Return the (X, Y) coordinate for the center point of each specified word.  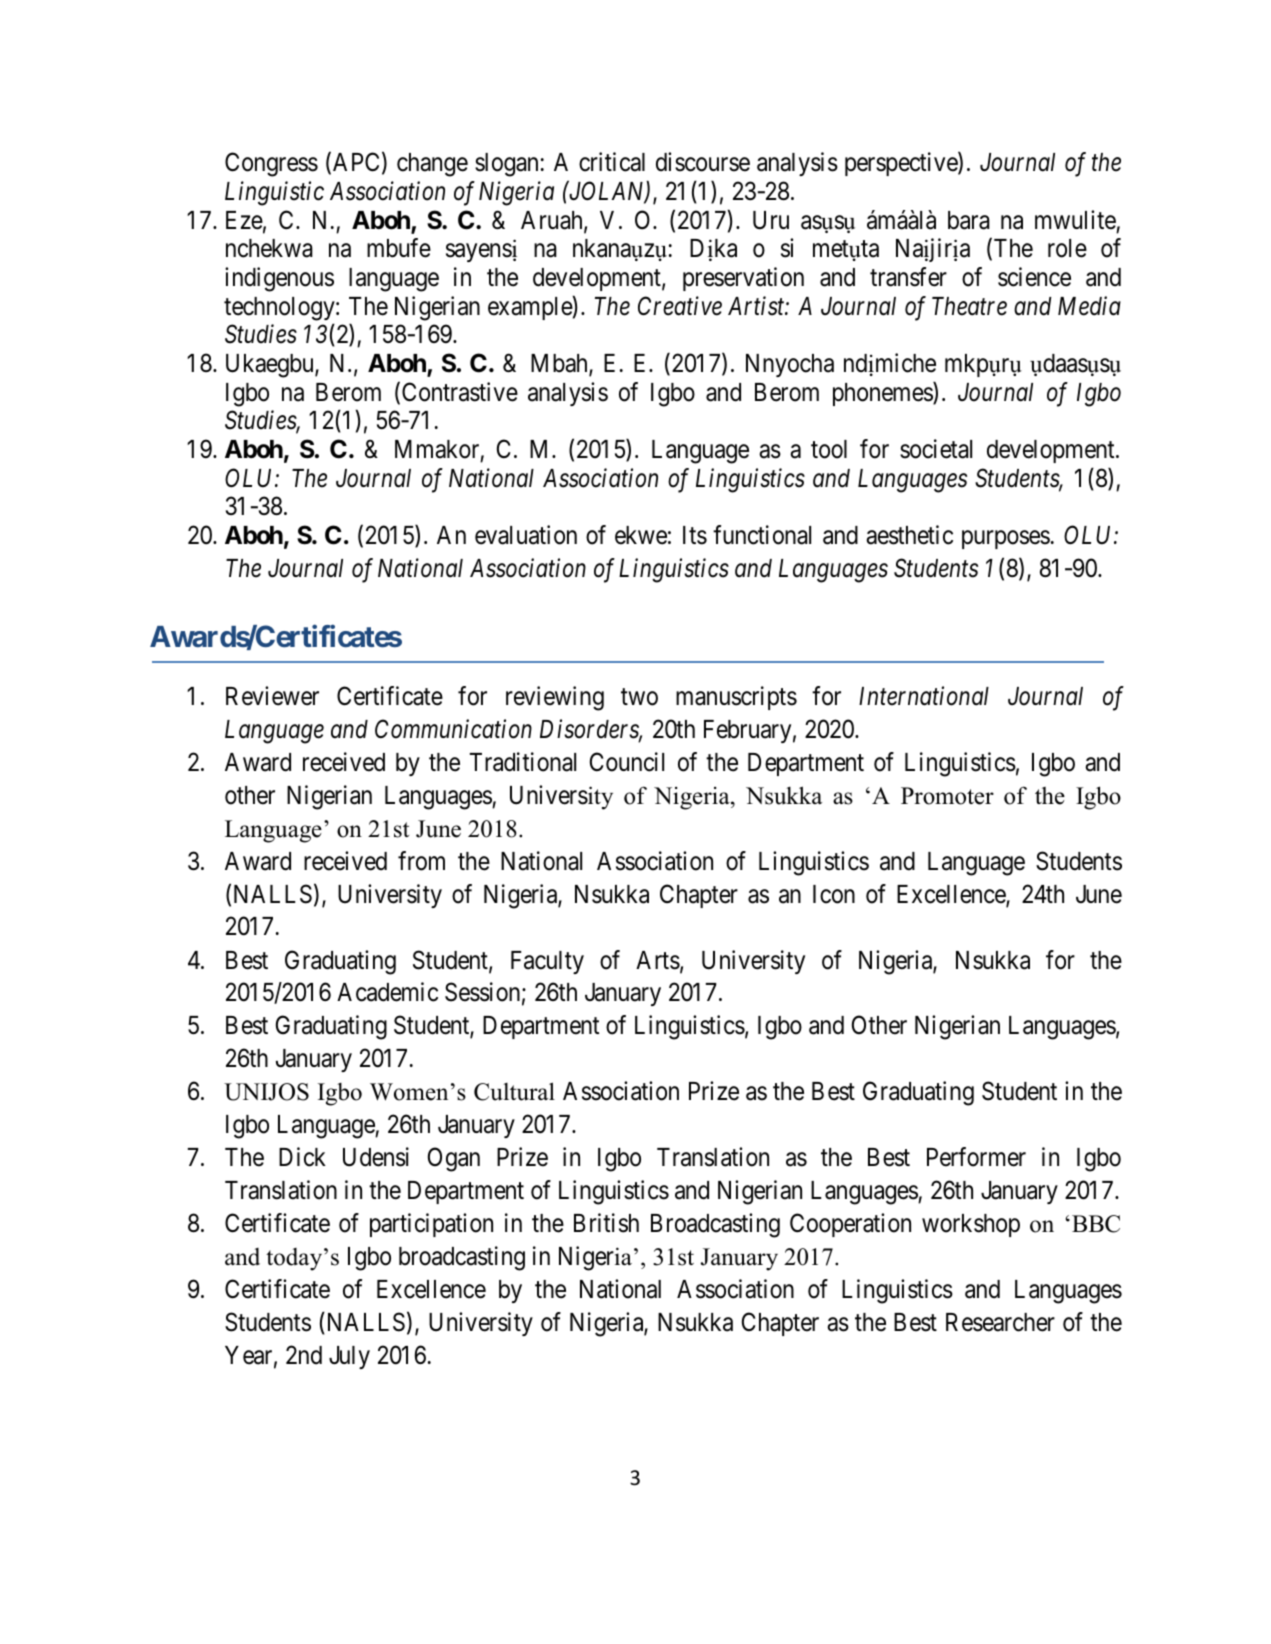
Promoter (947, 796)
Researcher (1000, 1322)
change (432, 165)
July (349, 1357)
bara (969, 220)
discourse (703, 162)
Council (627, 762)
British (606, 1223)
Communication (453, 729)
